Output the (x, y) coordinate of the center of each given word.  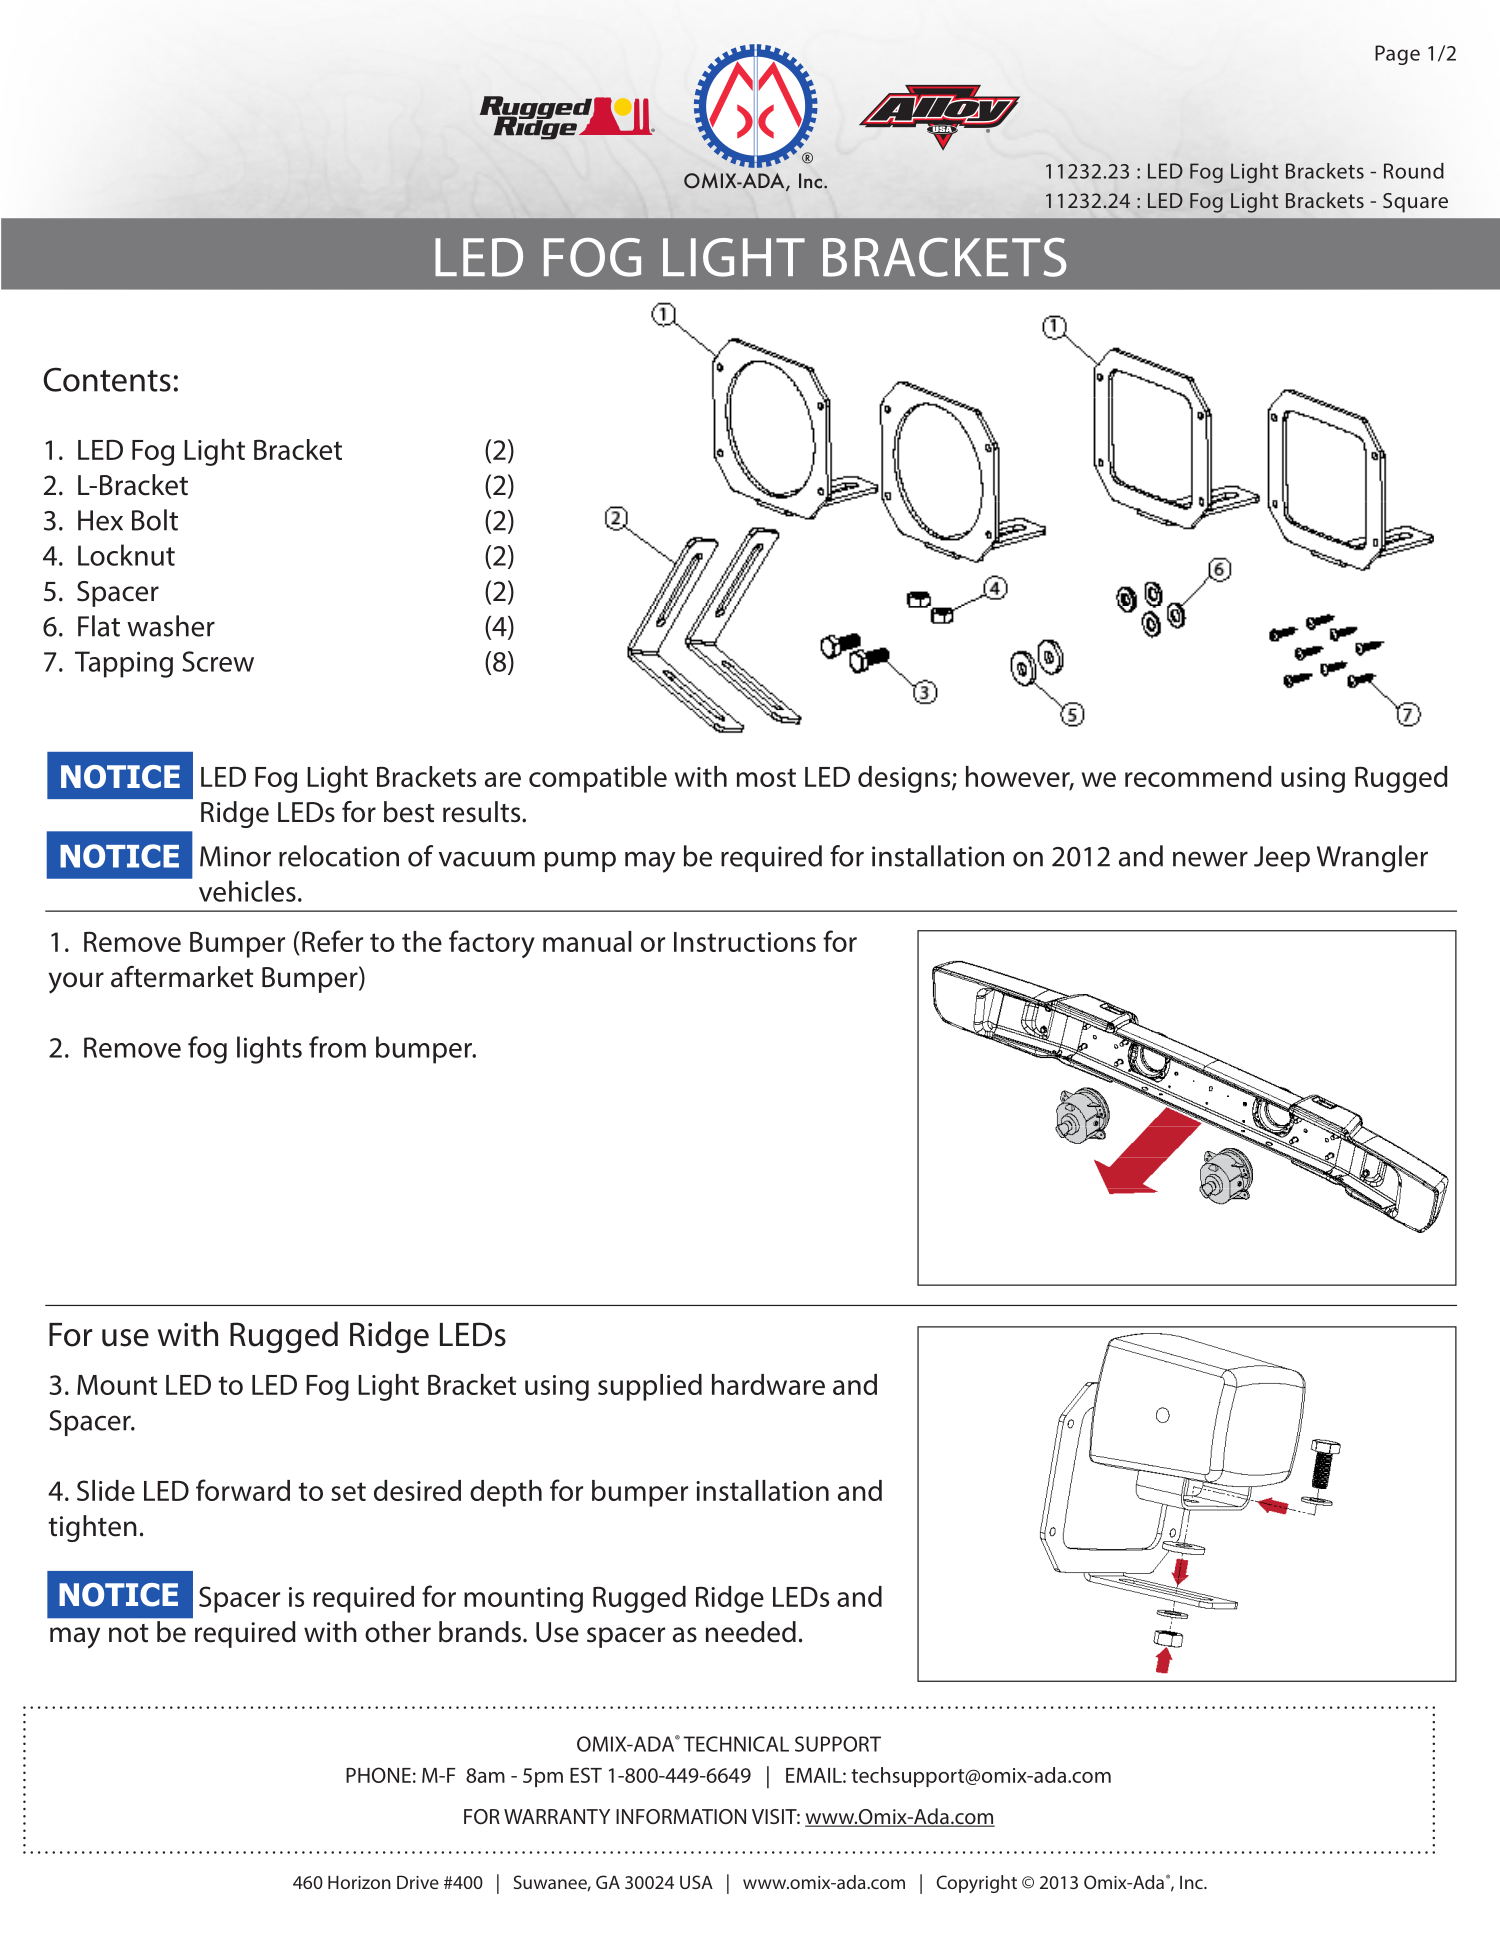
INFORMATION (681, 1817)
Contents (107, 379)
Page (1397, 55)
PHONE (378, 1775)
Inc (1192, 1882)
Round (1414, 171)
